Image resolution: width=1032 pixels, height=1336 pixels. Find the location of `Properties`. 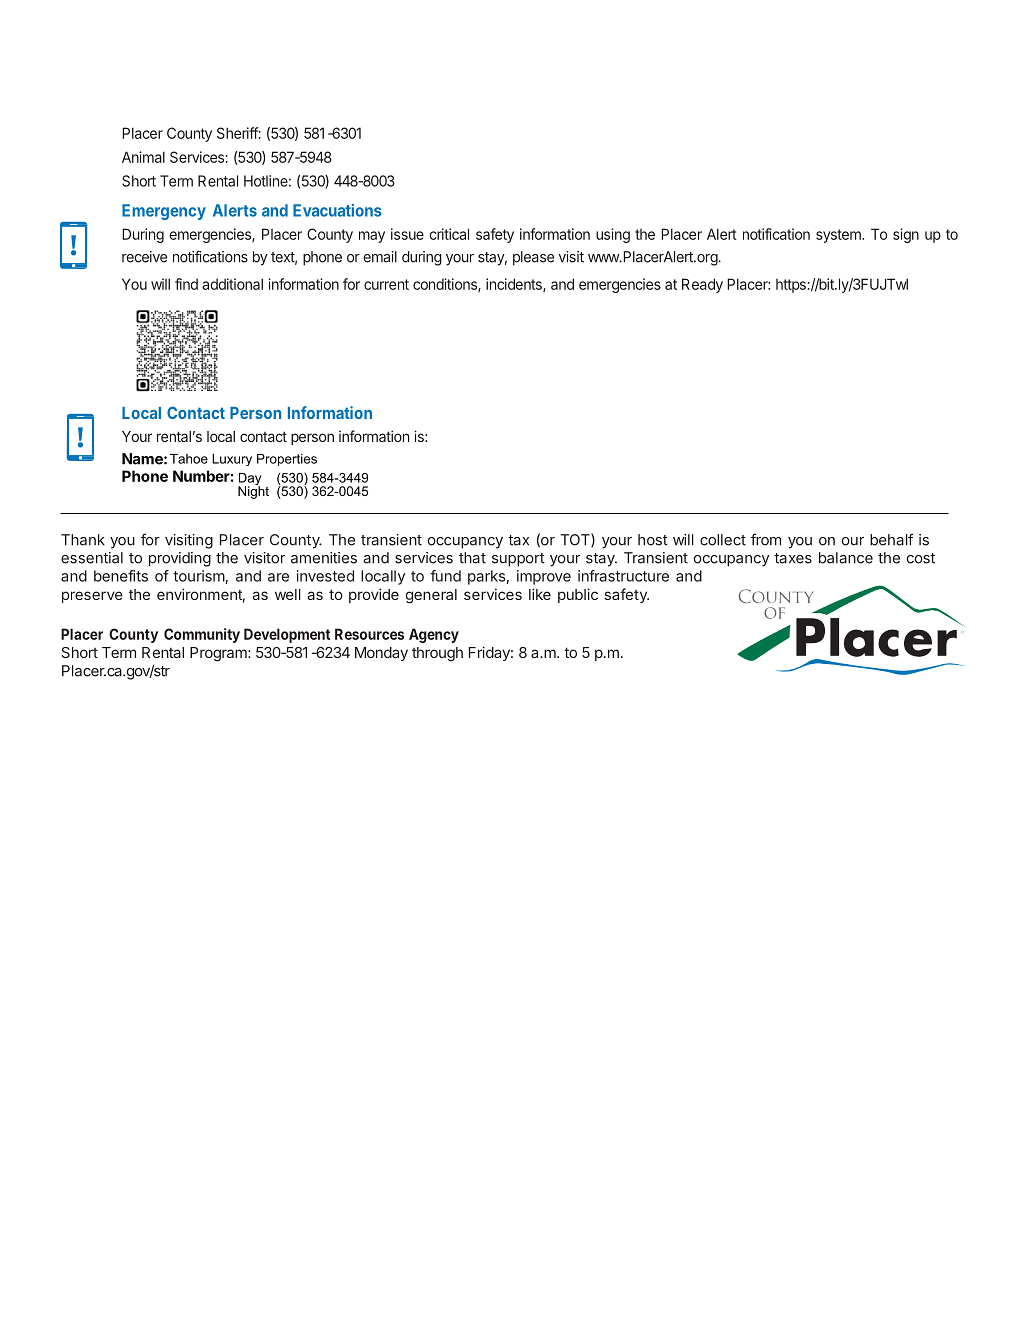

Properties is located at coordinates (287, 460).
